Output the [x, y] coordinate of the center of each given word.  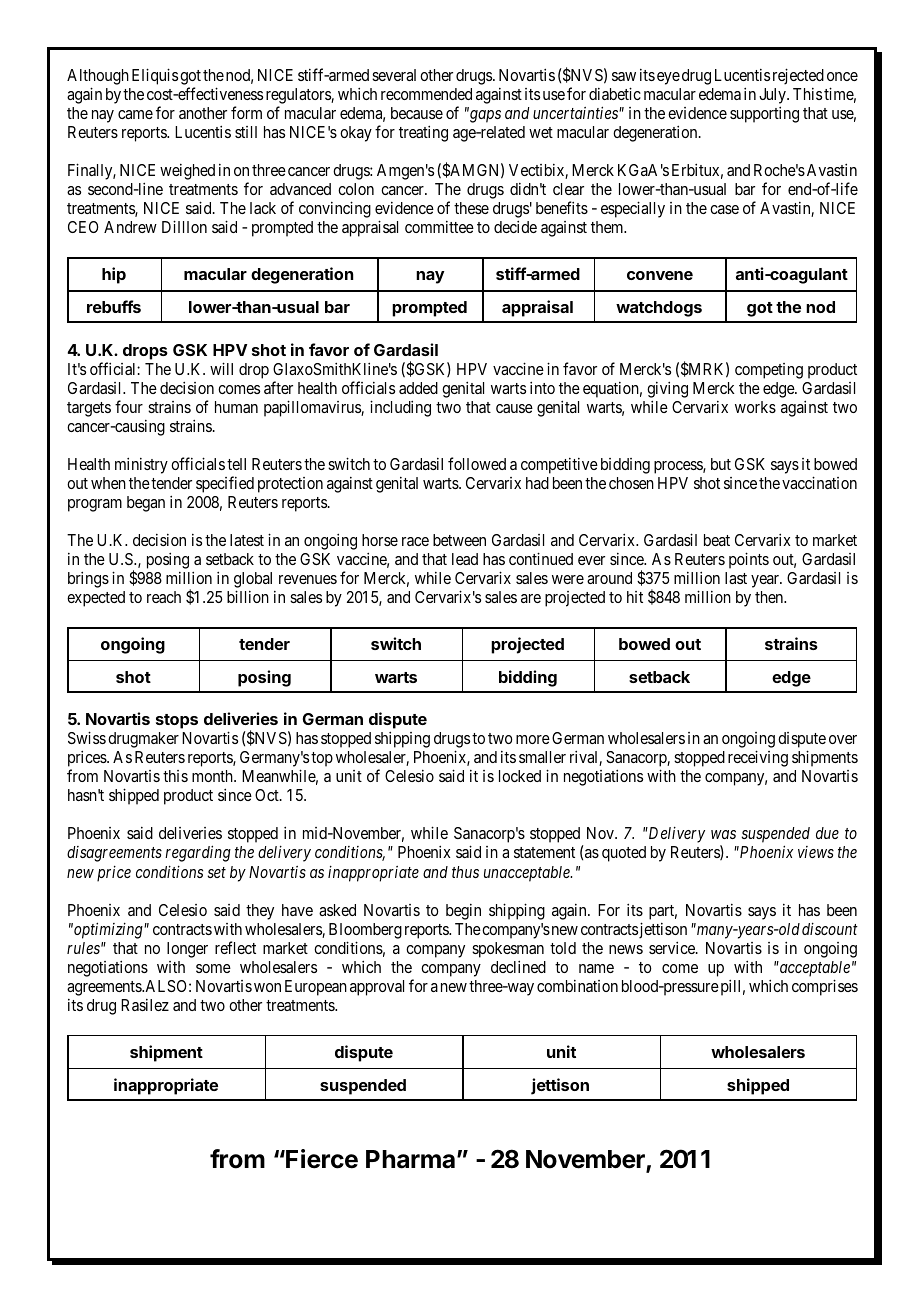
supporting [764, 114]
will [221, 368]
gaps [484, 116]
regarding [198, 853]
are [531, 598]
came [135, 114]
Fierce [321, 1159]
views [816, 852]
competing [769, 371]
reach [164, 597]
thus [465, 872]
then [770, 597]
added [418, 388]
